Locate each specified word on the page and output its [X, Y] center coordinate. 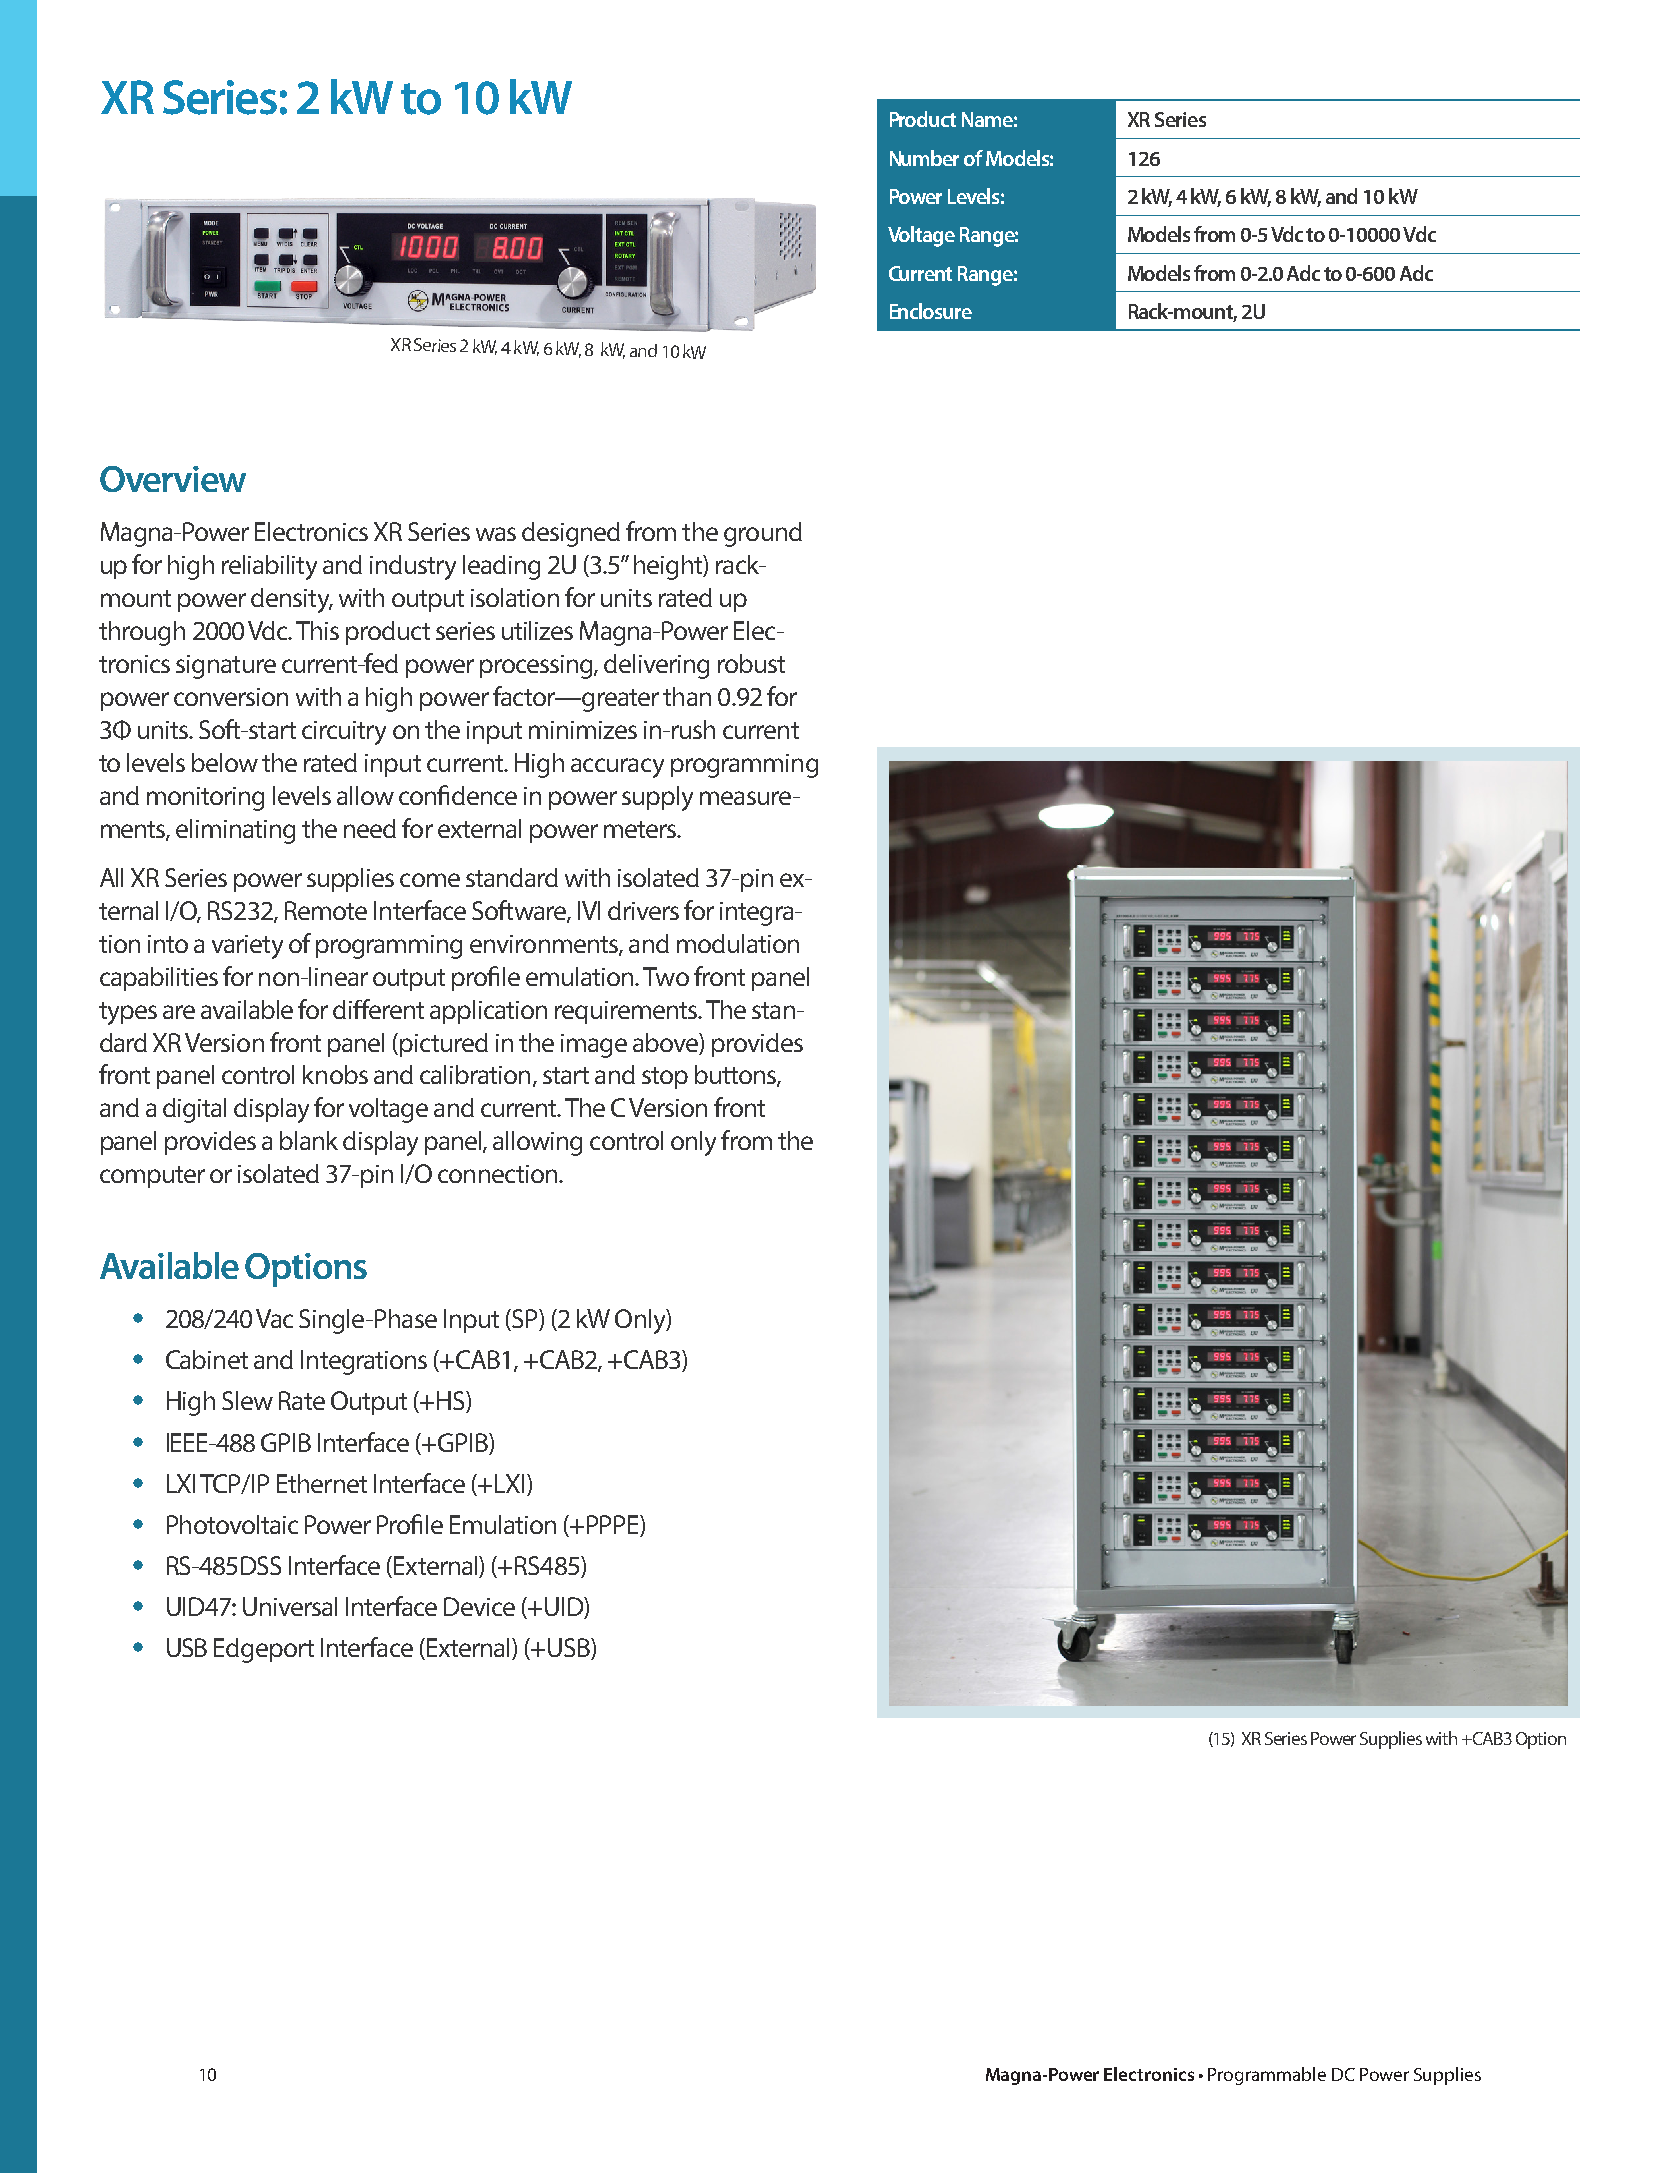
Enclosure [931, 311]
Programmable [1267, 2076]
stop [665, 1078]
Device [479, 1606]
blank [309, 1140]
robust [751, 663]
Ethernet [322, 1483]
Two [666, 976]
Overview [173, 479]
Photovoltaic [232, 1524]
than [687, 696]
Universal [290, 1606]
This [317, 630]
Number [924, 158]
